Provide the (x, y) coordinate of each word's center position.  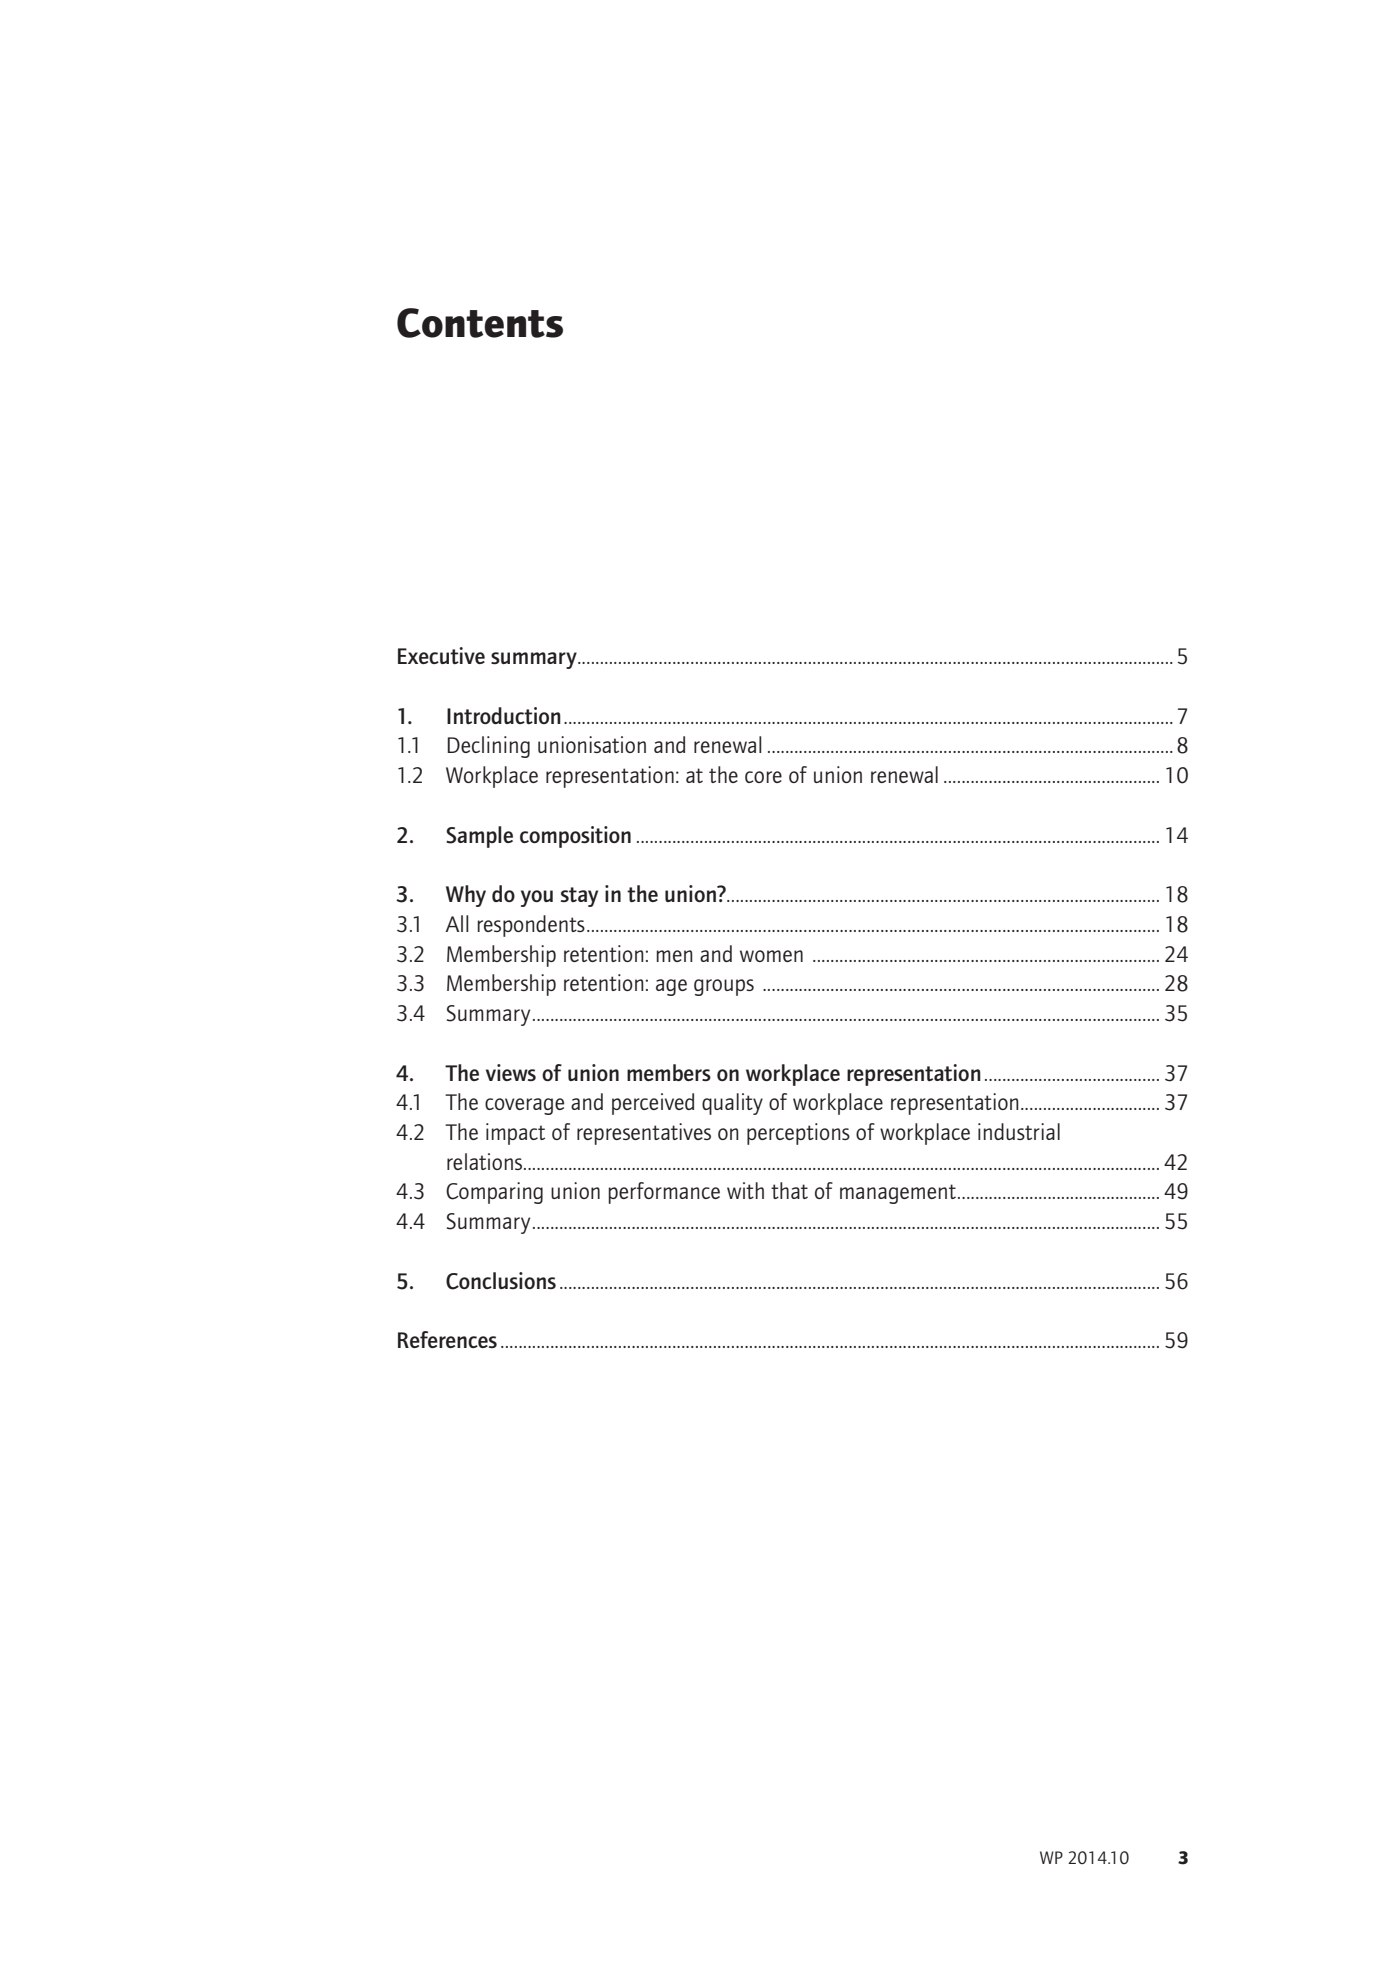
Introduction (504, 715)
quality (732, 1104)
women (771, 956)
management (899, 1194)
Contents (480, 323)
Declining (488, 747)
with (745, 1190)
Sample (479, 837)
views (511, 1072)
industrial (1019, 1131)
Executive (441, 655)
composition (575, 837)
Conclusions (501, 1281)
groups (724, 987)
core (763, 777)
